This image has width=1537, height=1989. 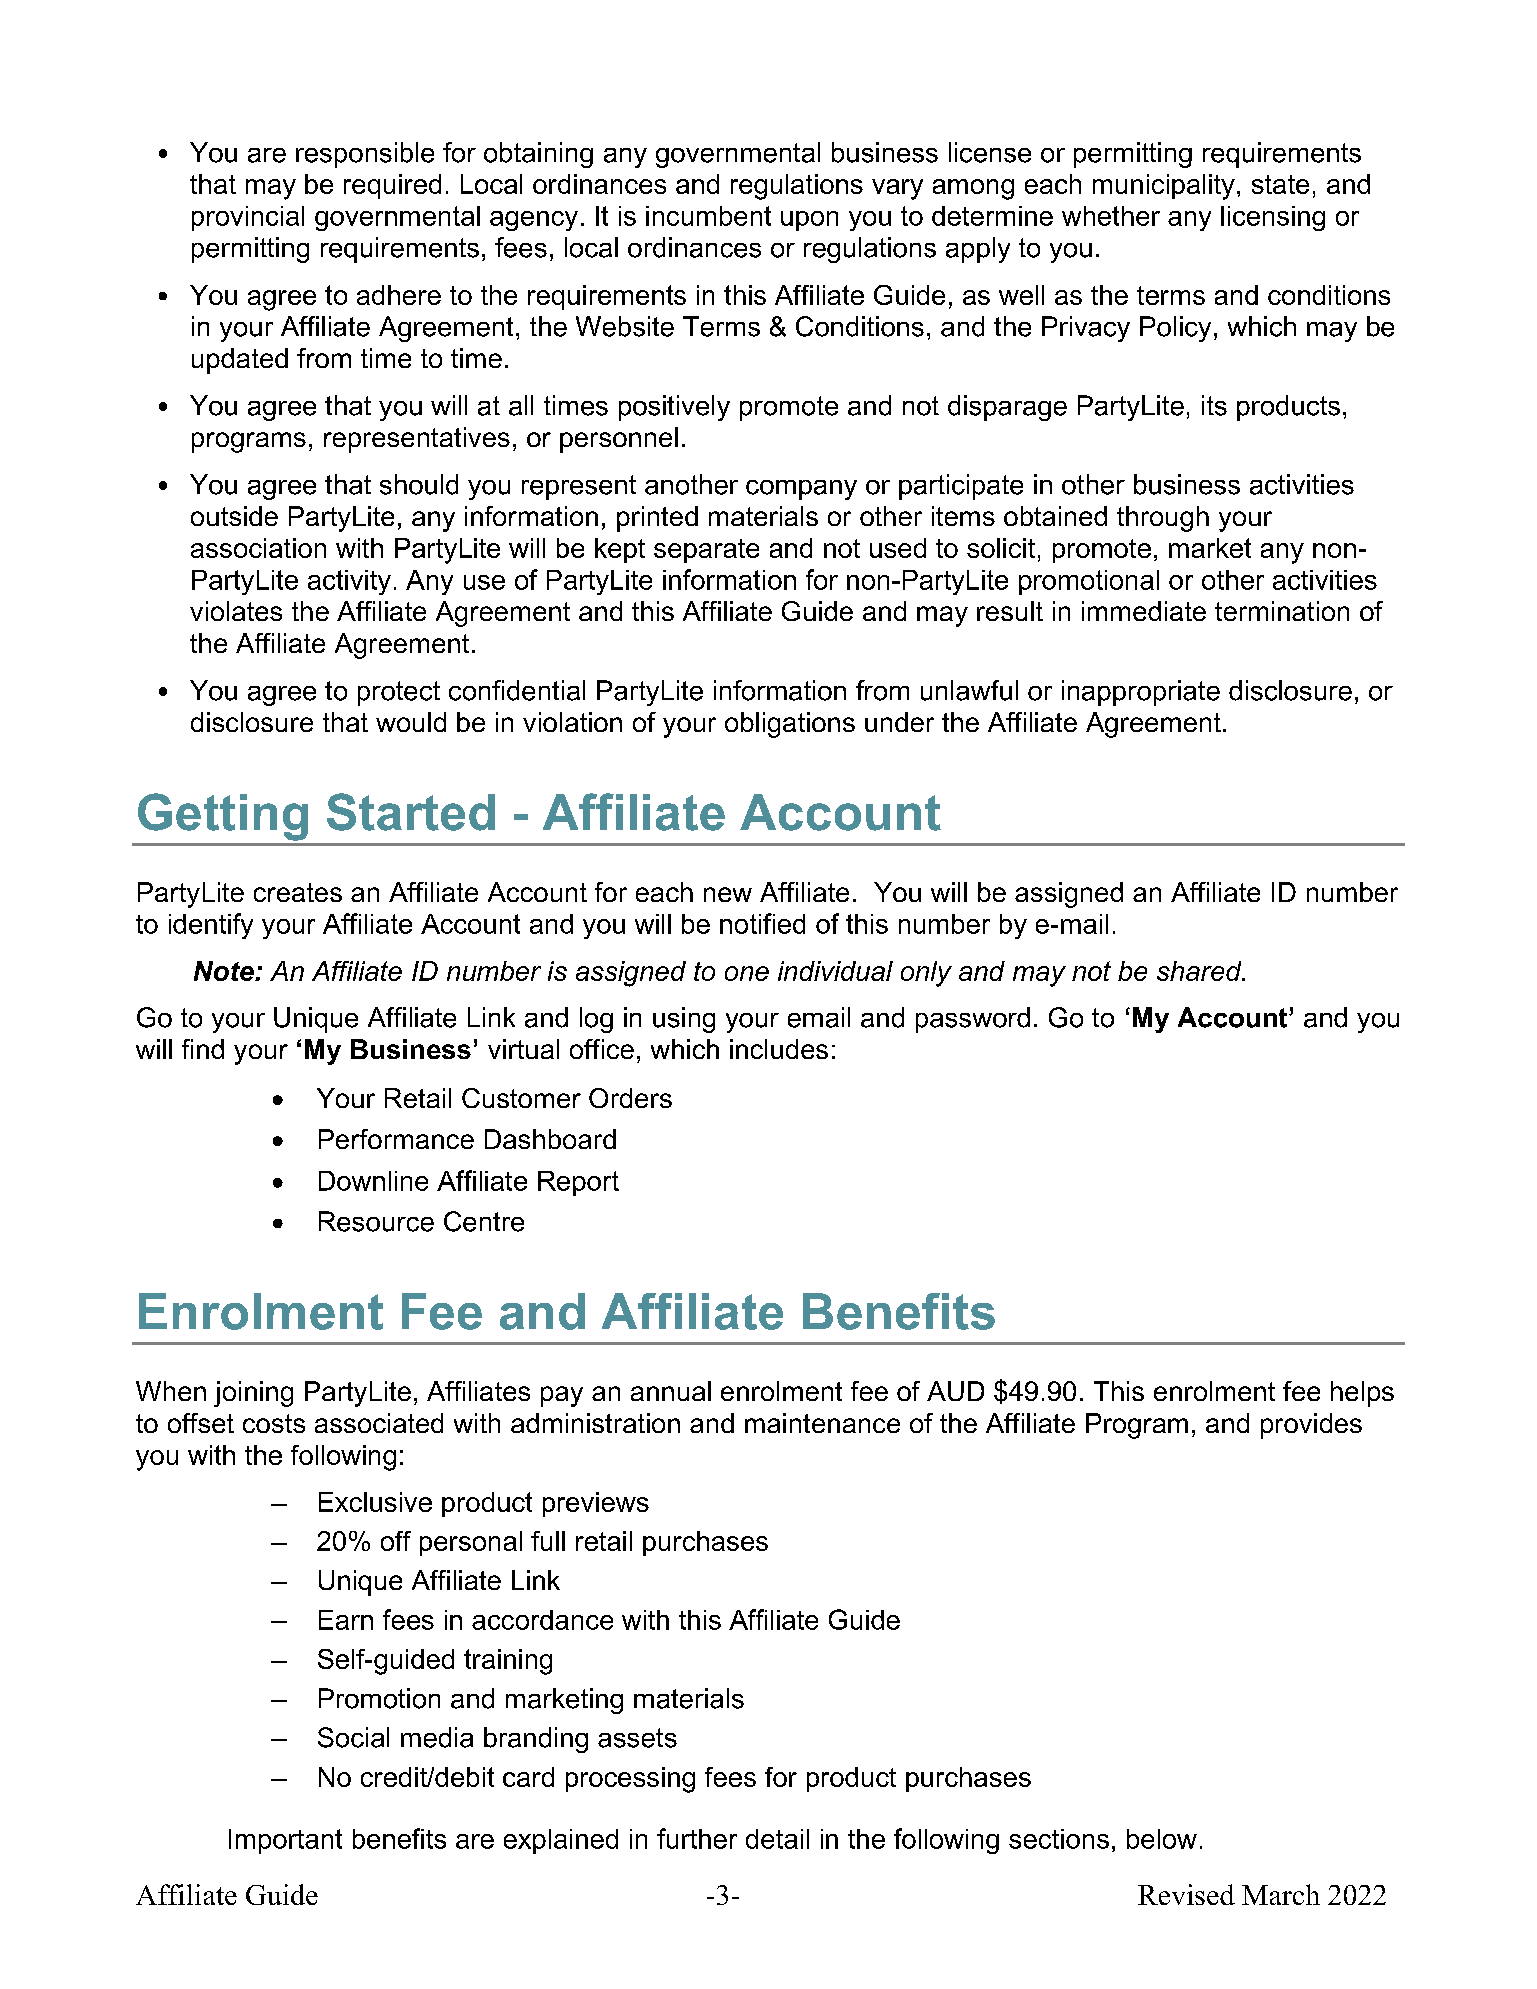 What do you see at coordinates (1273, 218) in the image?
I see `licensing` at bounding box center [1273, 218].
